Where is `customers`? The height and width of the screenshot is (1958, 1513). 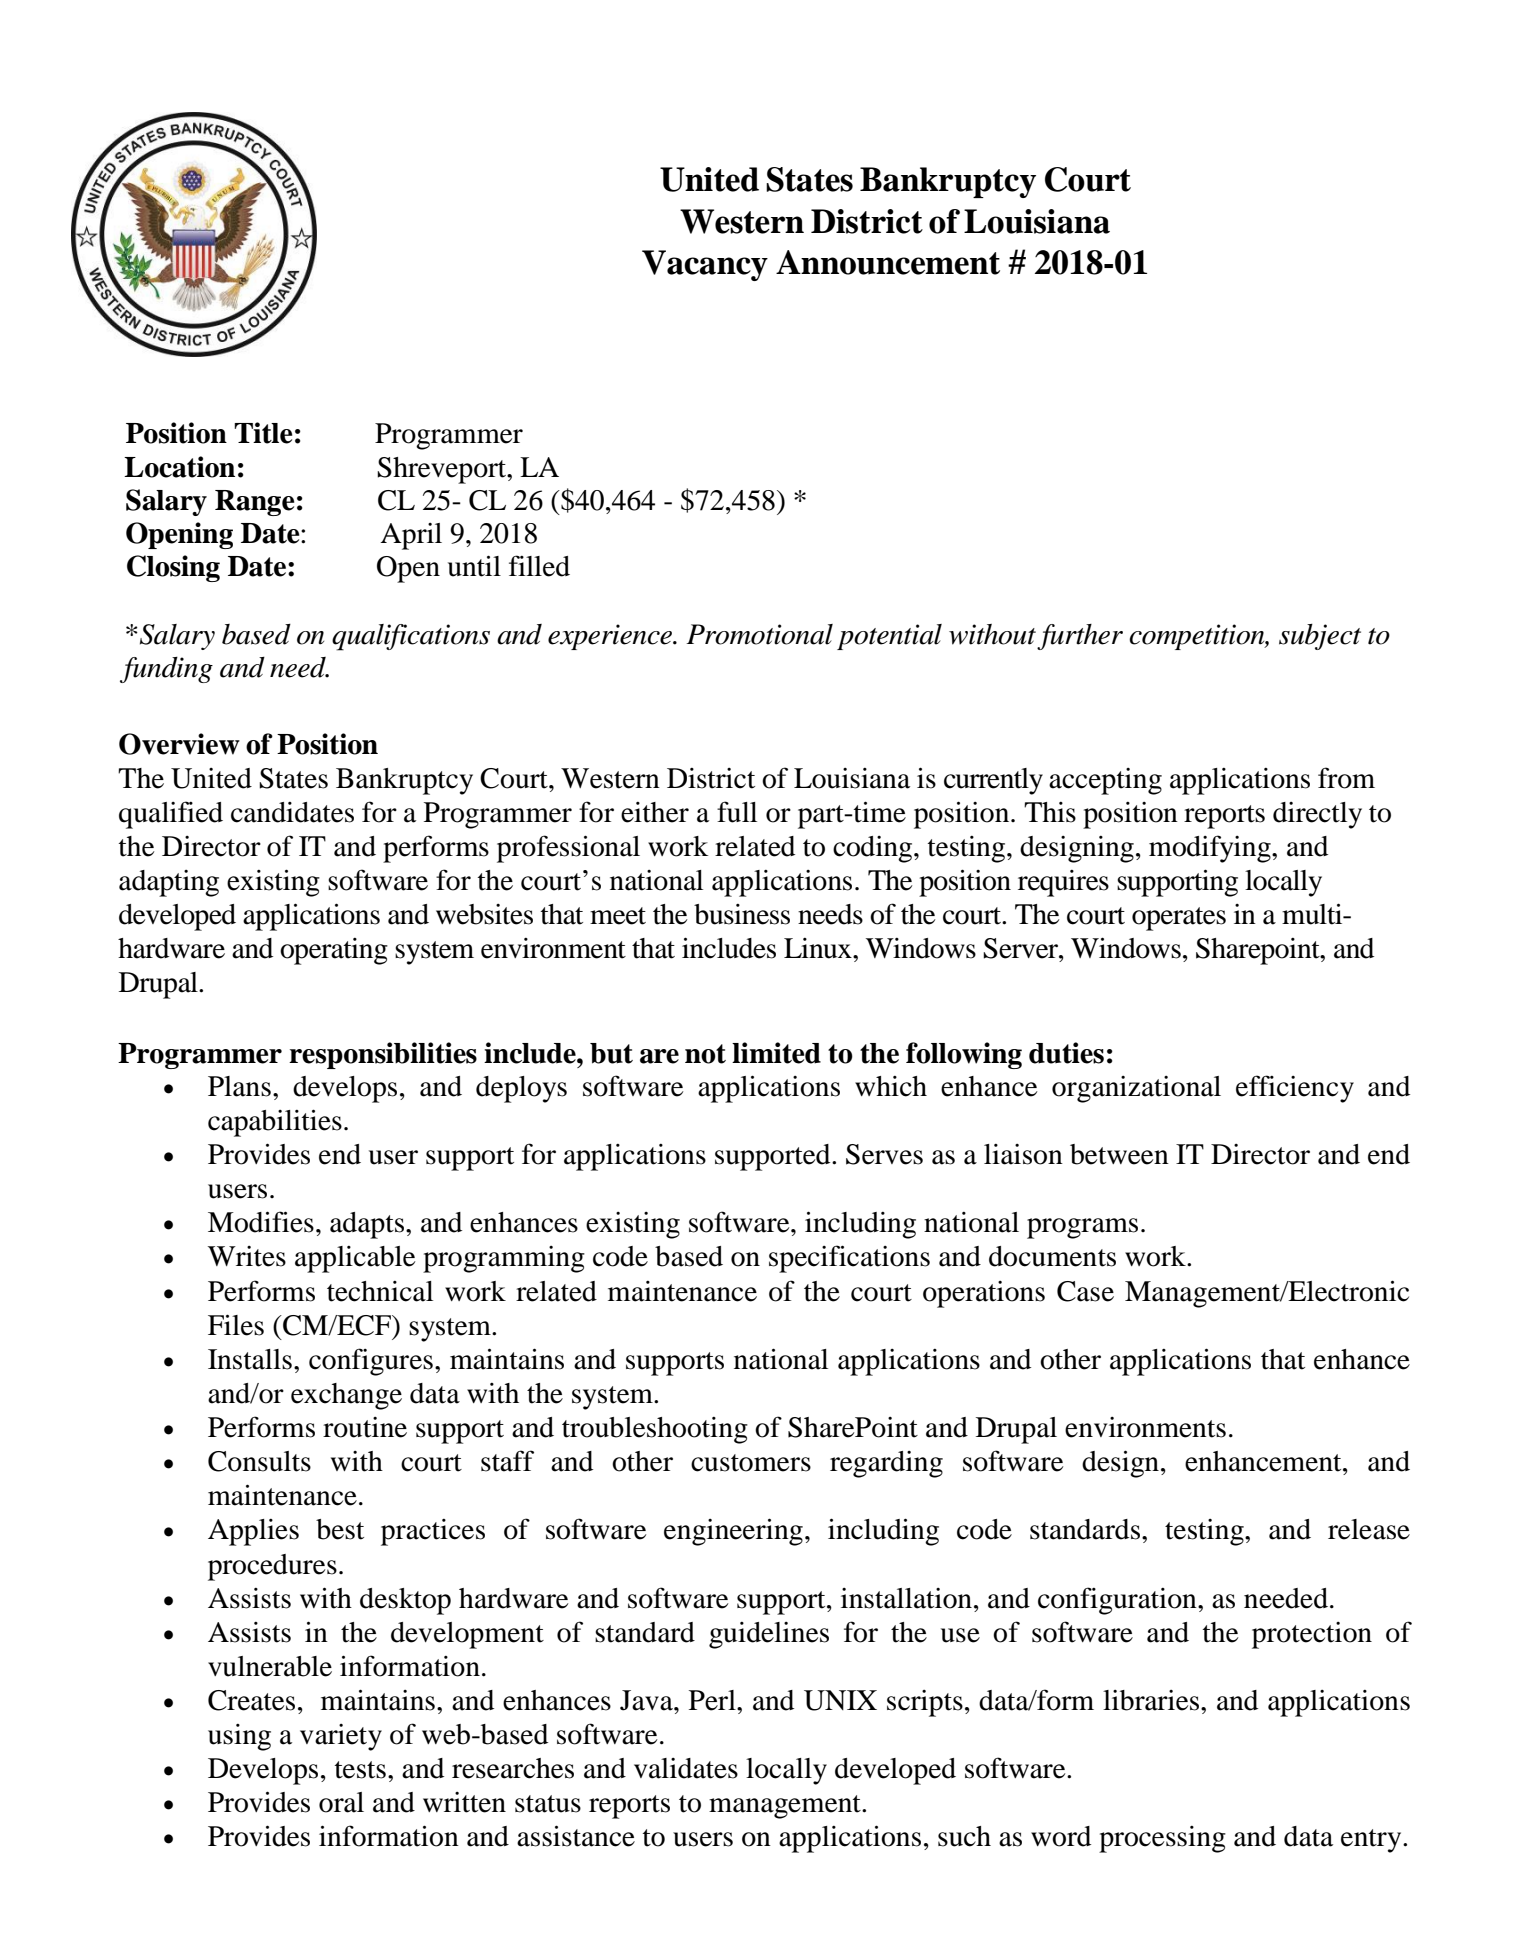 customers is located at coordinates (751, 1463).
